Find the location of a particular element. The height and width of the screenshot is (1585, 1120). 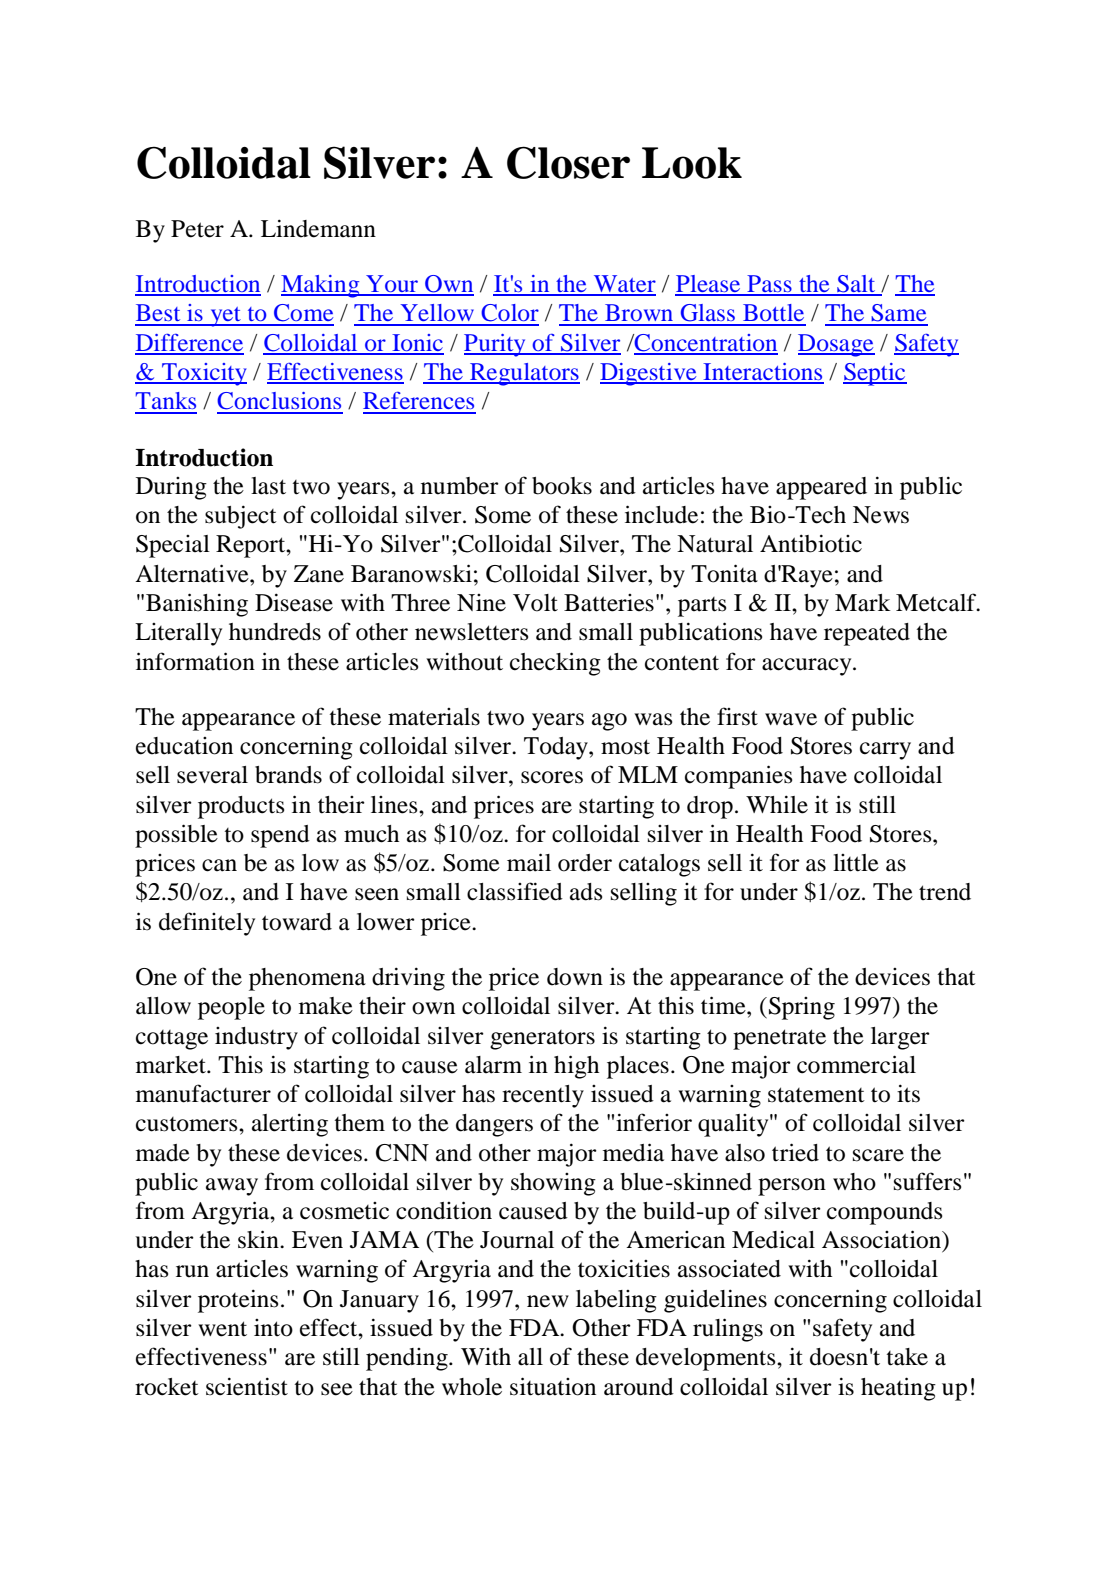

brands is located at coordinates (288, 775).
